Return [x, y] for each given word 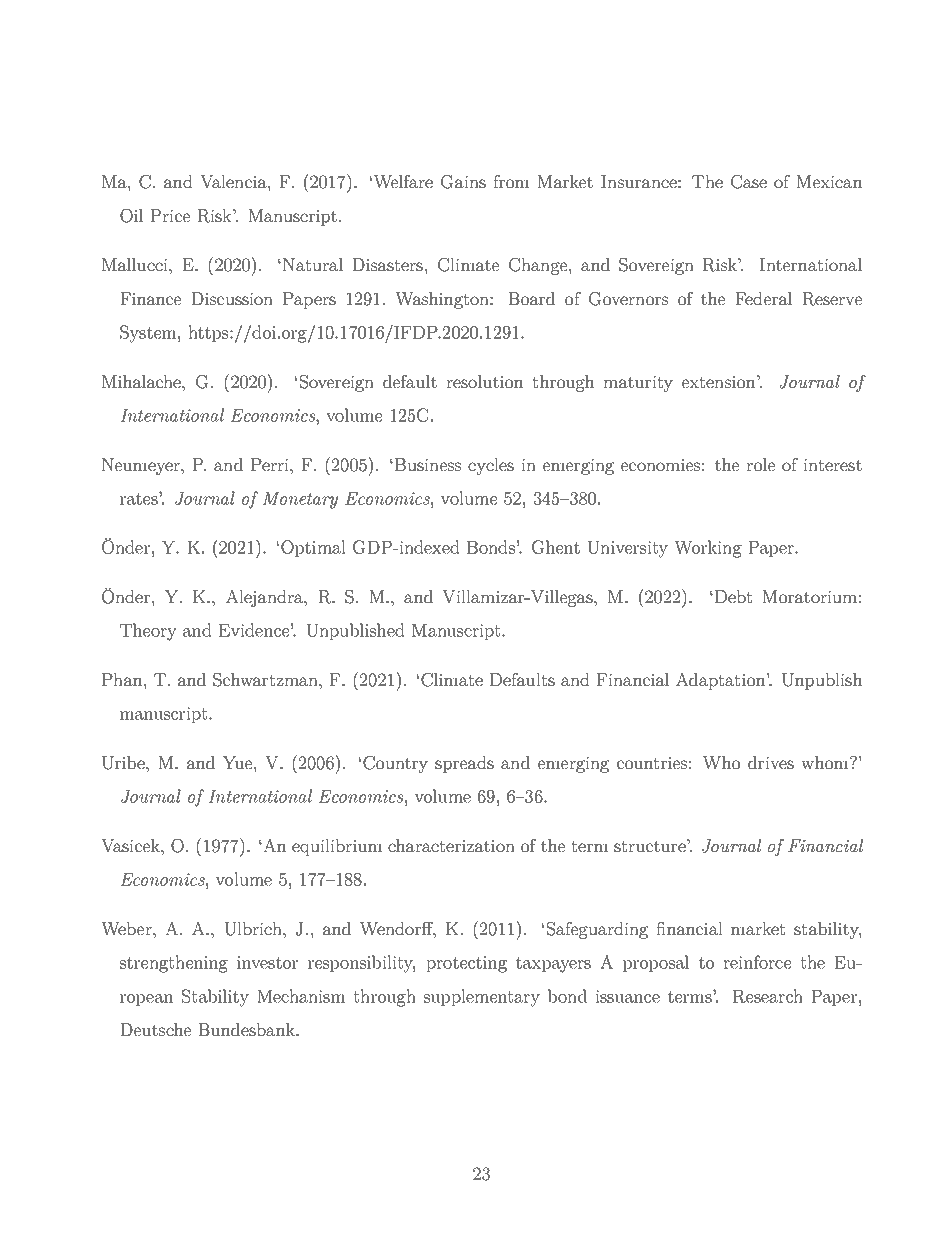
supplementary [482, 998]
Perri [271, 464]
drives [771, 762]
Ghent [556, 547]
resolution [484, 381]
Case [749, 182]
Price [170, 215]
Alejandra [265, 598]
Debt [732, 596]
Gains [463, 182]
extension [720, 381]
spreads [464, 764]
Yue [238, 762]
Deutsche [155, 1029]
